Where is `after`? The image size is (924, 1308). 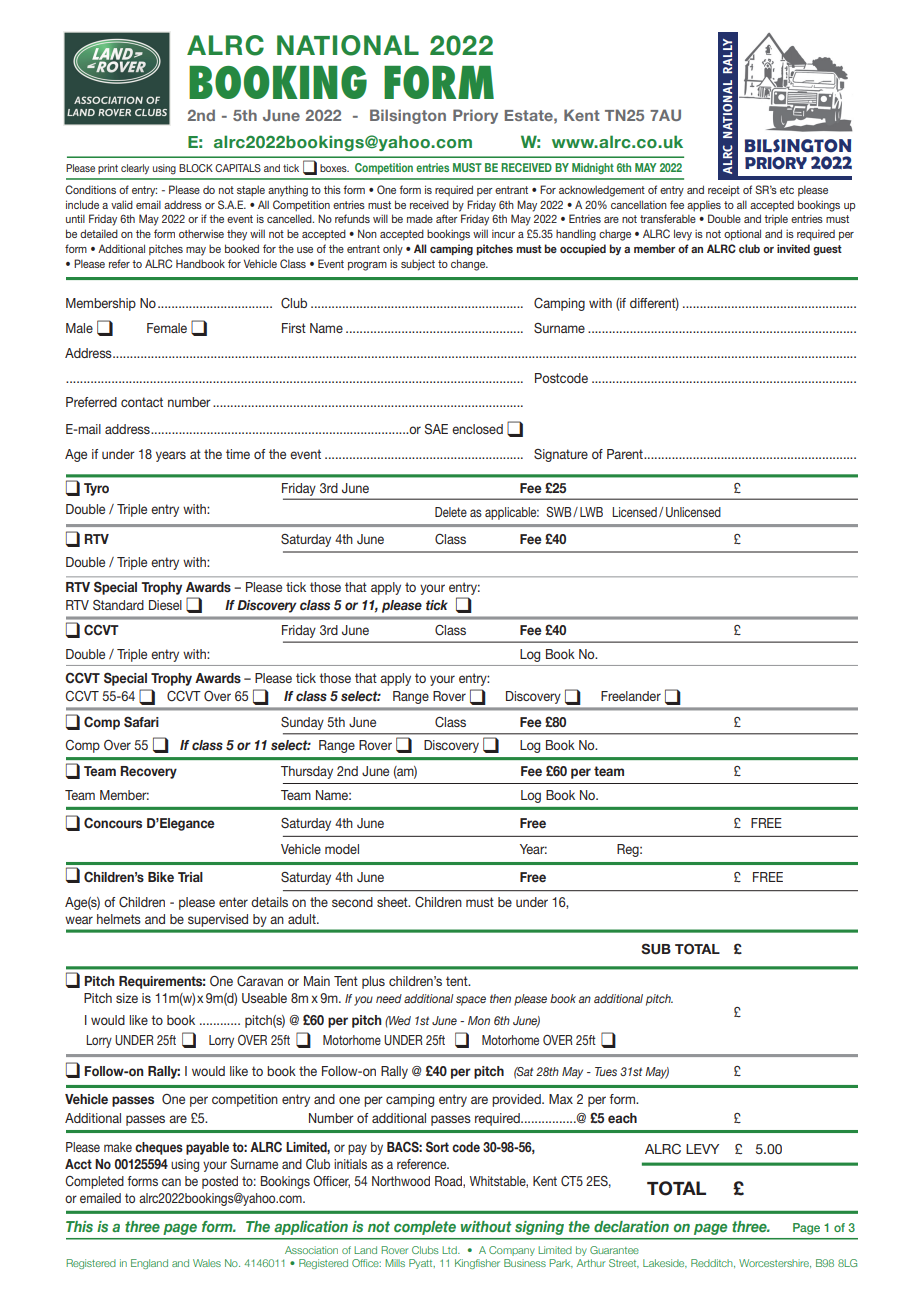 after is located at coordinates (447, 218).
